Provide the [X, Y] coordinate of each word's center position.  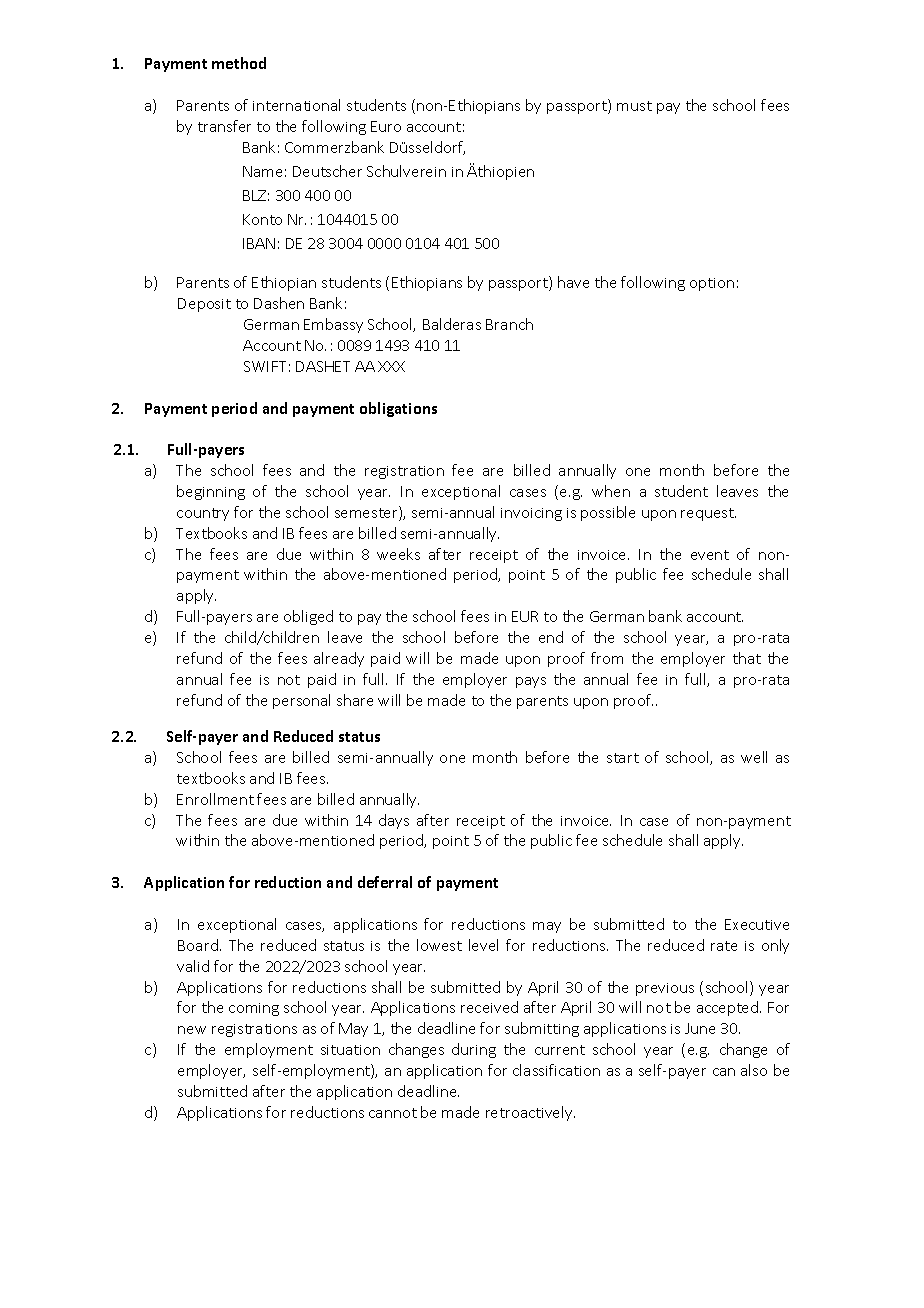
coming [254, 1009]
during [474, 1050]
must [634, 106]
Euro [386, 126]
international [296, 105]
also [754, 1070]
